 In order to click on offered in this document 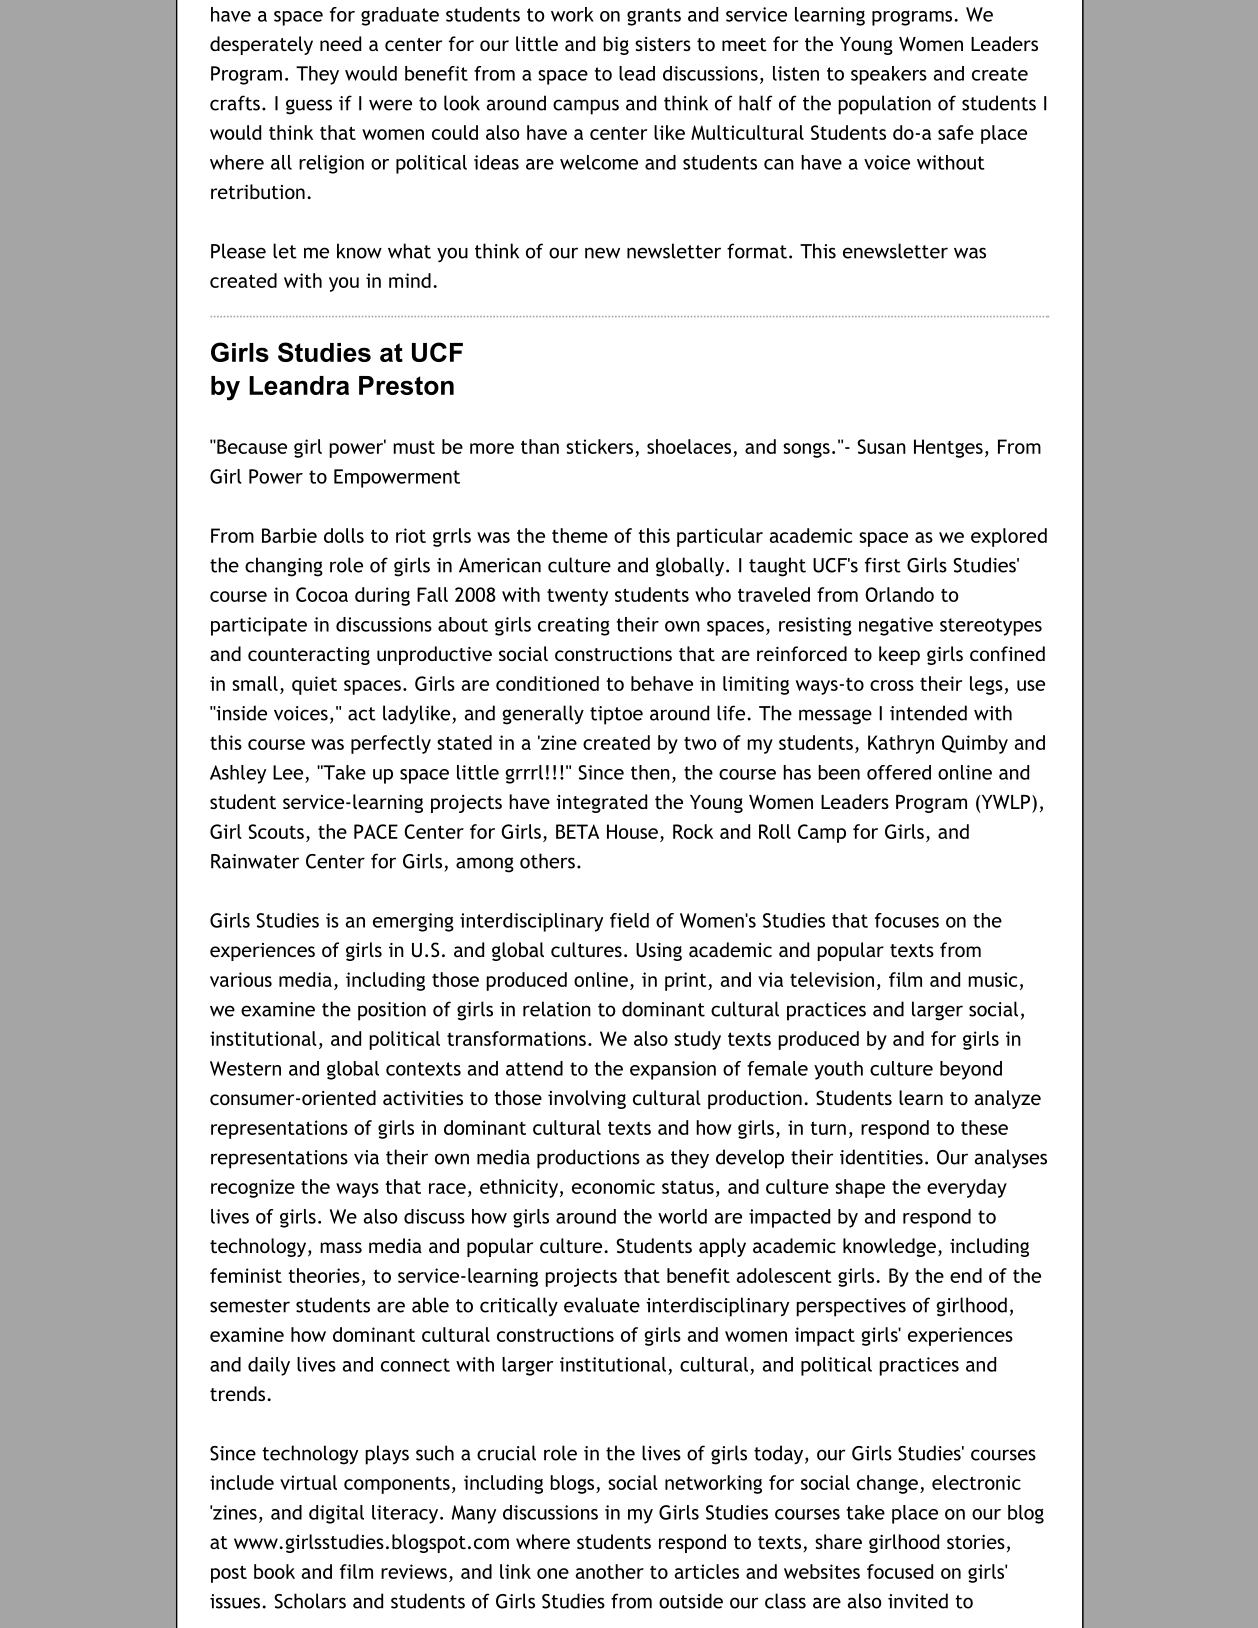, I will do `click(899, 772)`.
